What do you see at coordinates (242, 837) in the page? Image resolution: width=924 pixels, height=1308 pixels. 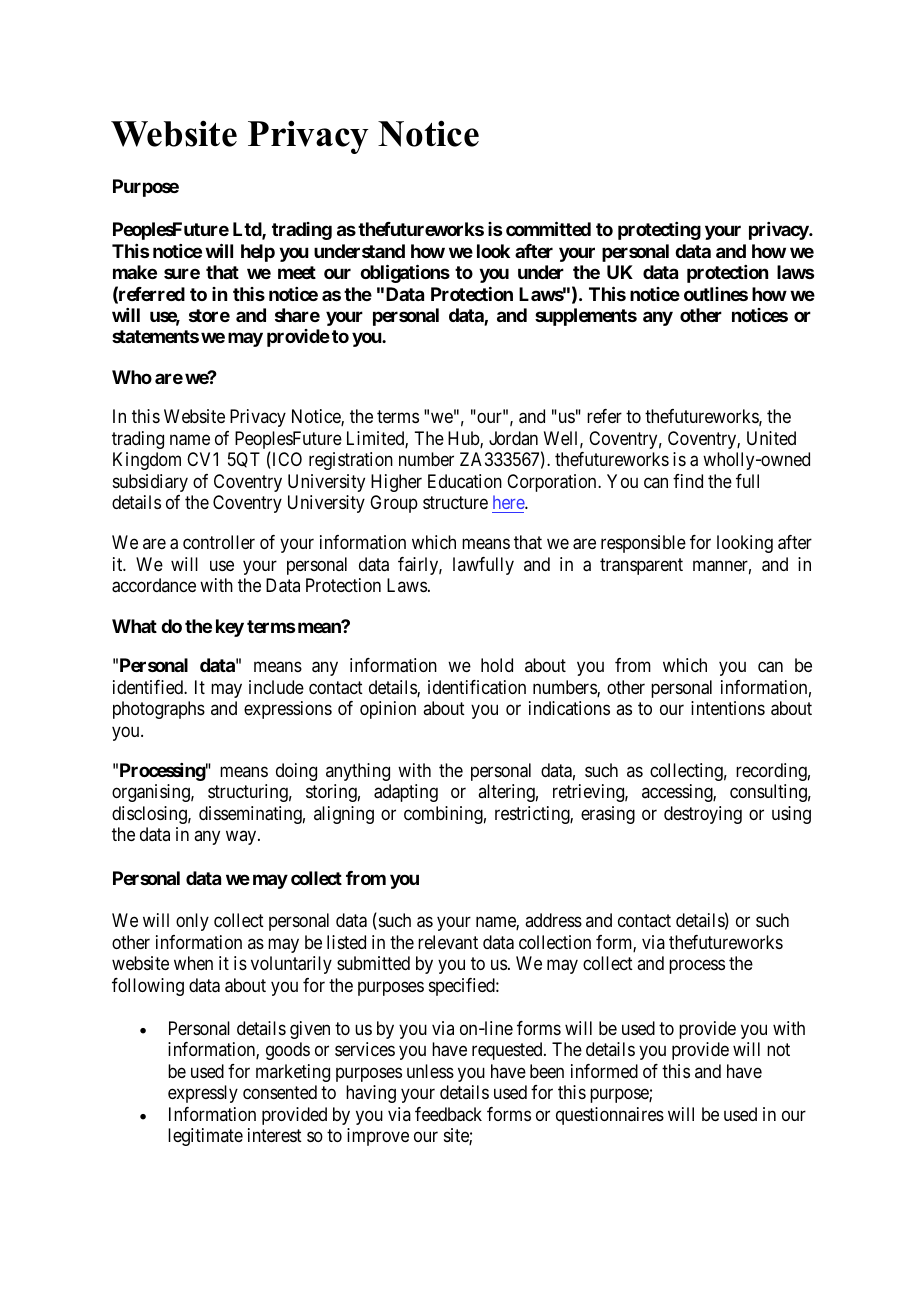 I see `way` at bounding box center [242, 837].
